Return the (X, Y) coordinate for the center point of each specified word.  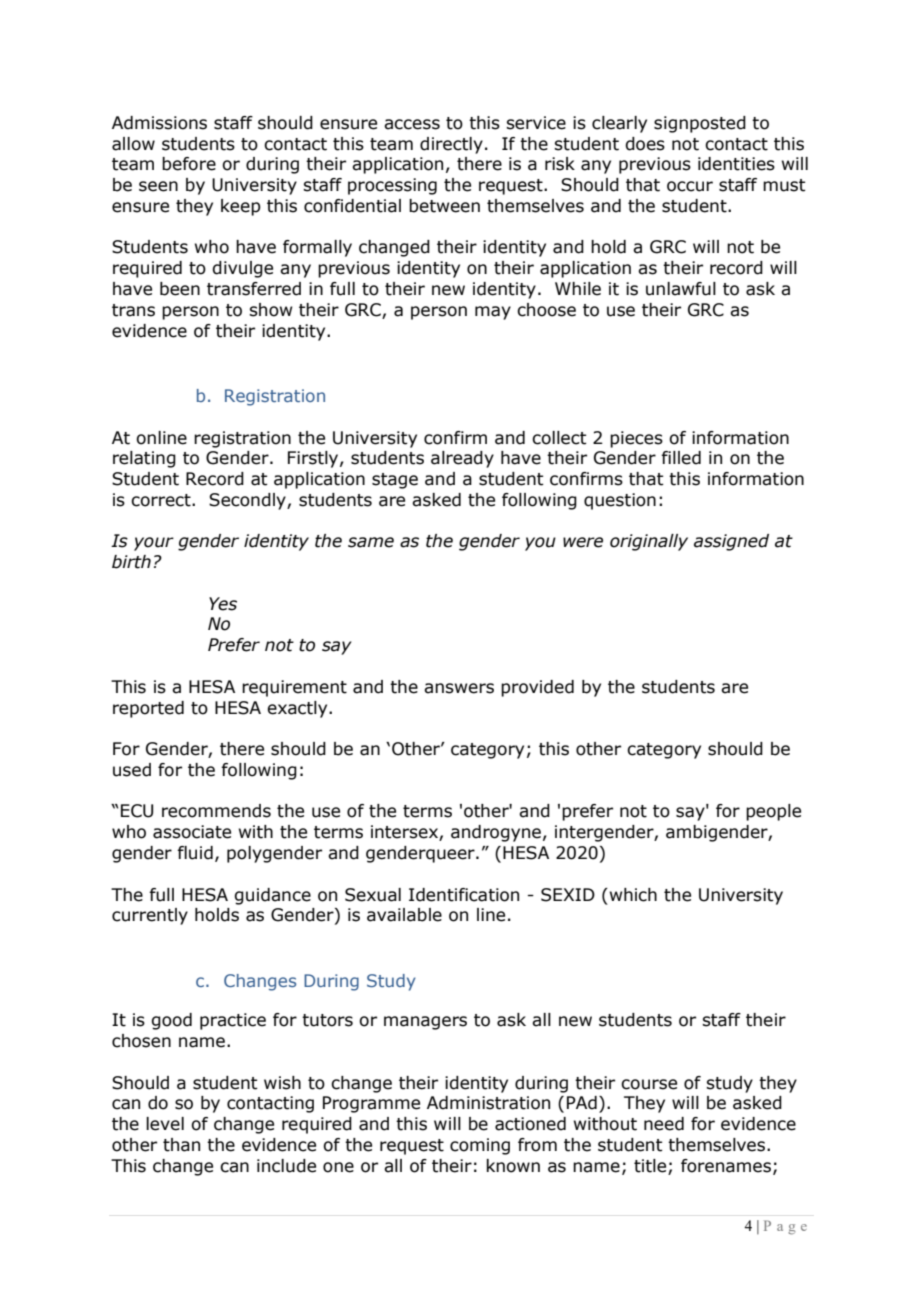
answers (459, 688)
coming (480, 1146)
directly (451, 145)
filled (681, 458)
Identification (464, 895)
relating (144, 459)
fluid (195, 853)
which (632, 895)
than (181, 1145)
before (189, 164)
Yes (223, 604)
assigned (731, 542)
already (462, 459)
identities (736, 164)
